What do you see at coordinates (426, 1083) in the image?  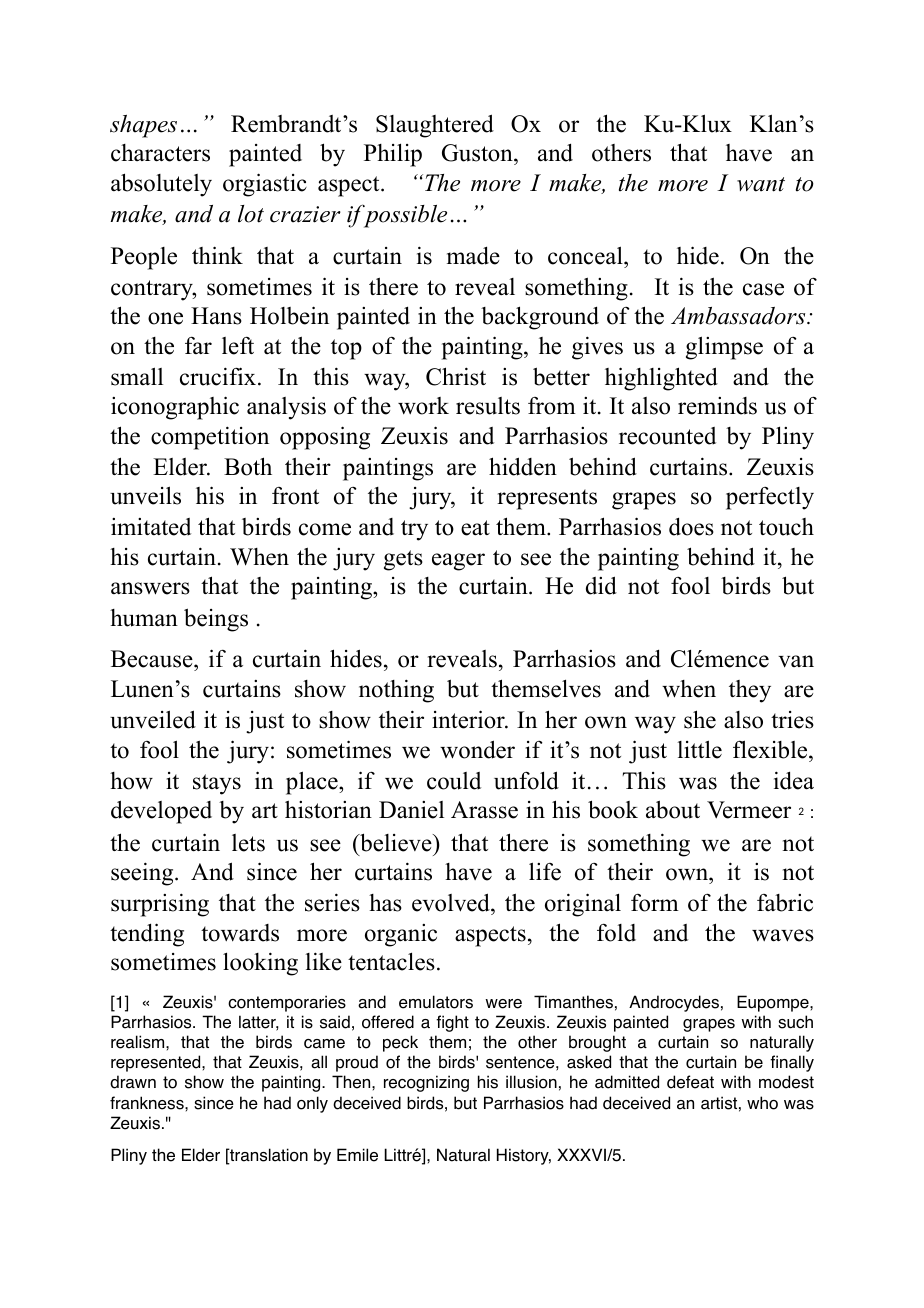 I see `recognizing` at bounding box center [426, 1083].
